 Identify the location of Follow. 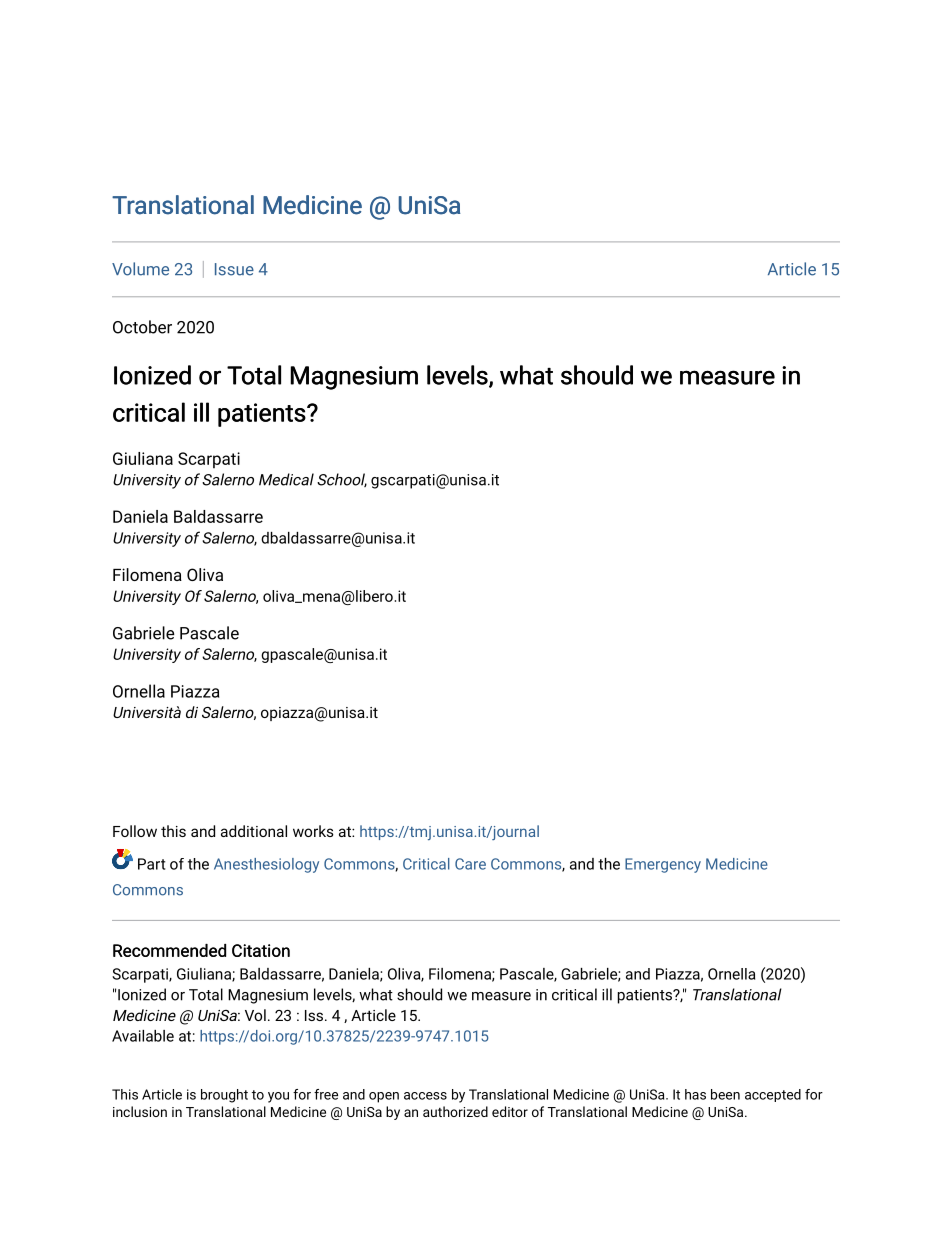
(135, 831).
